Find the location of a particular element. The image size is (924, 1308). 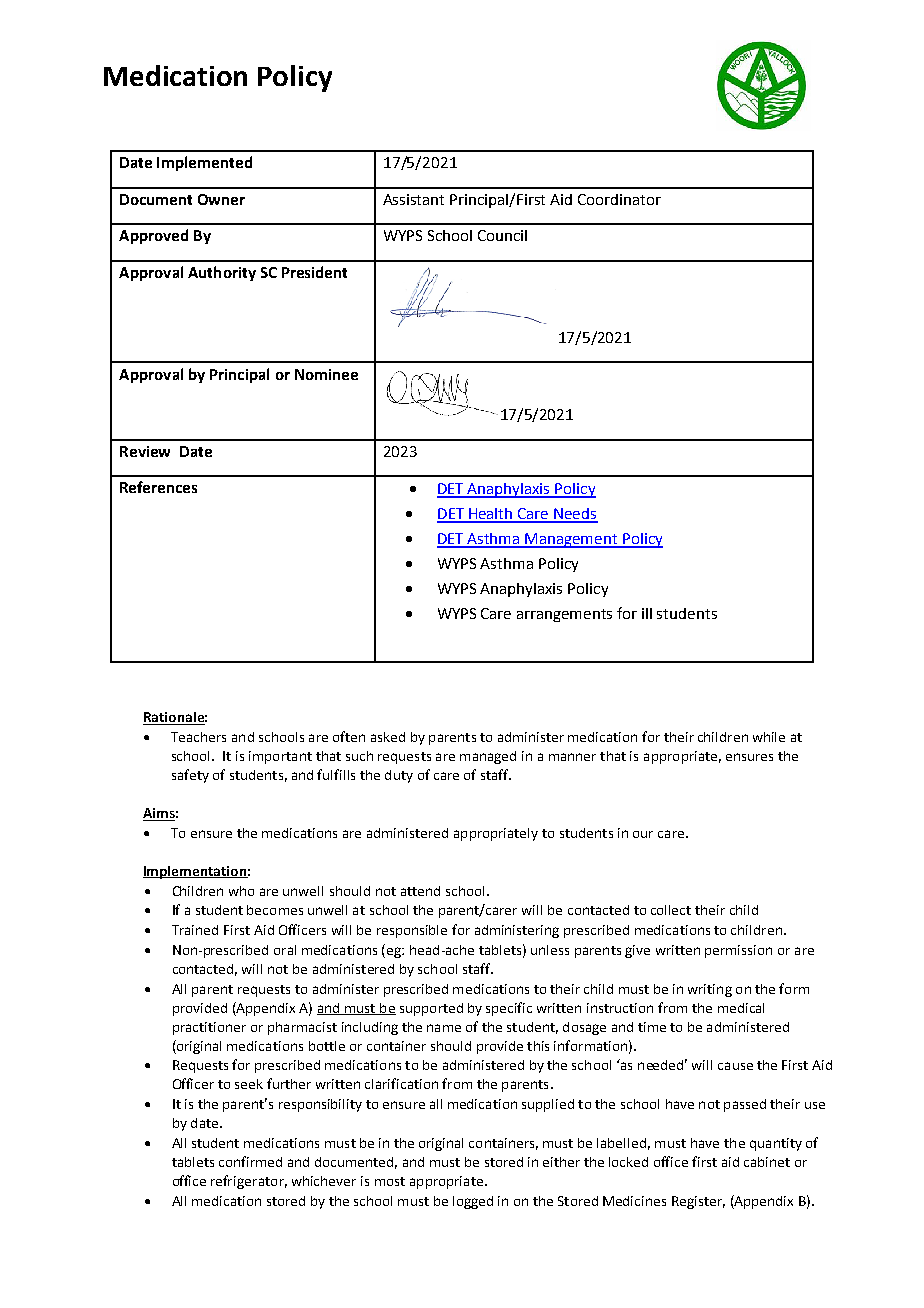

important is located at coordinates (280, 757).
